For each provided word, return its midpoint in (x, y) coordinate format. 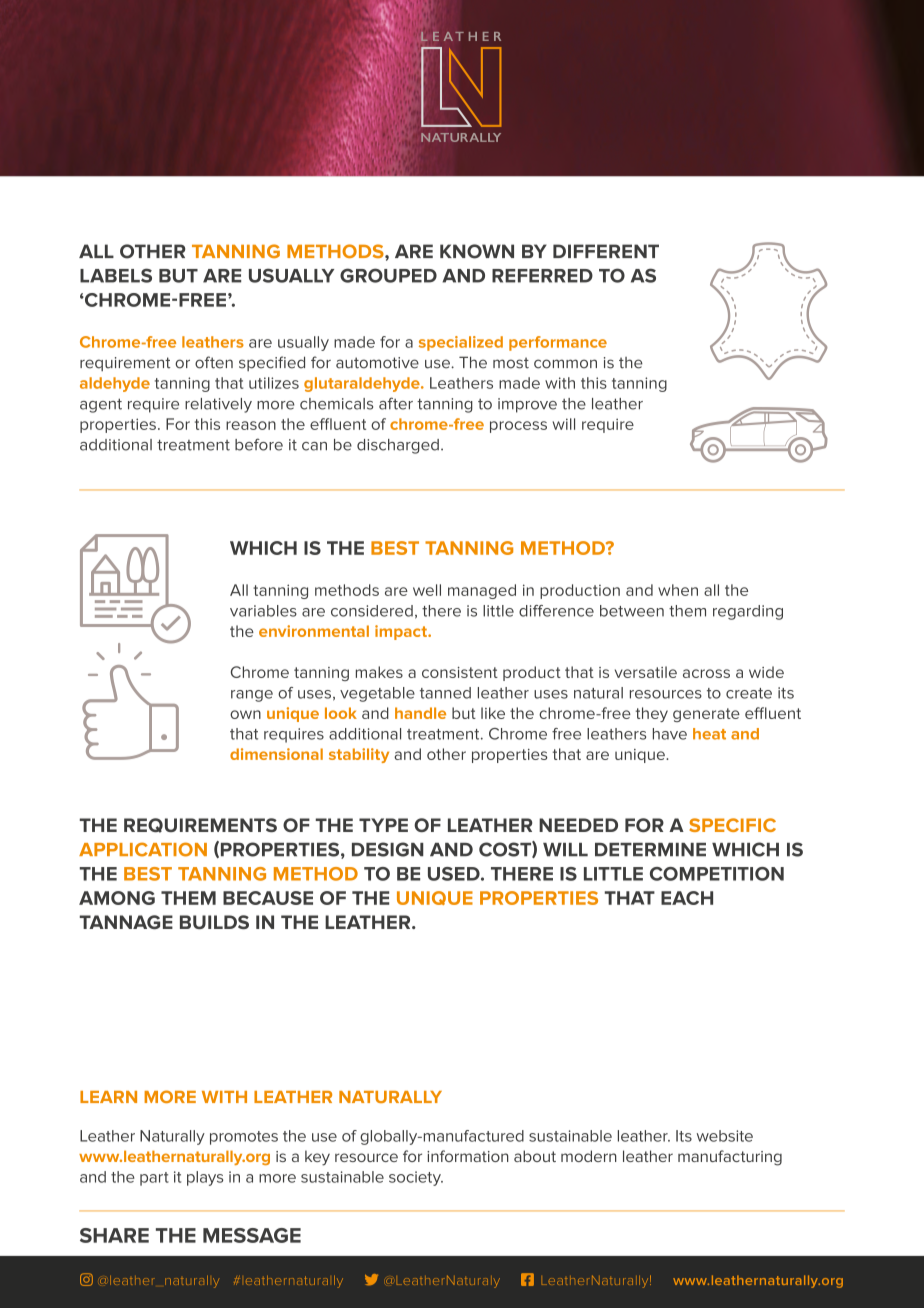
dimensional (276, 754)
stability (359, 755)
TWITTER (371, 1280)
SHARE (114, 1235)
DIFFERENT (606, 251)
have (670, 734)
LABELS (116, 275)
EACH (687, 898)
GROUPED (388, 275)
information (468, 1156)
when (678, 590)
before (259, 444)
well (427, 590)
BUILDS (214, 922)
